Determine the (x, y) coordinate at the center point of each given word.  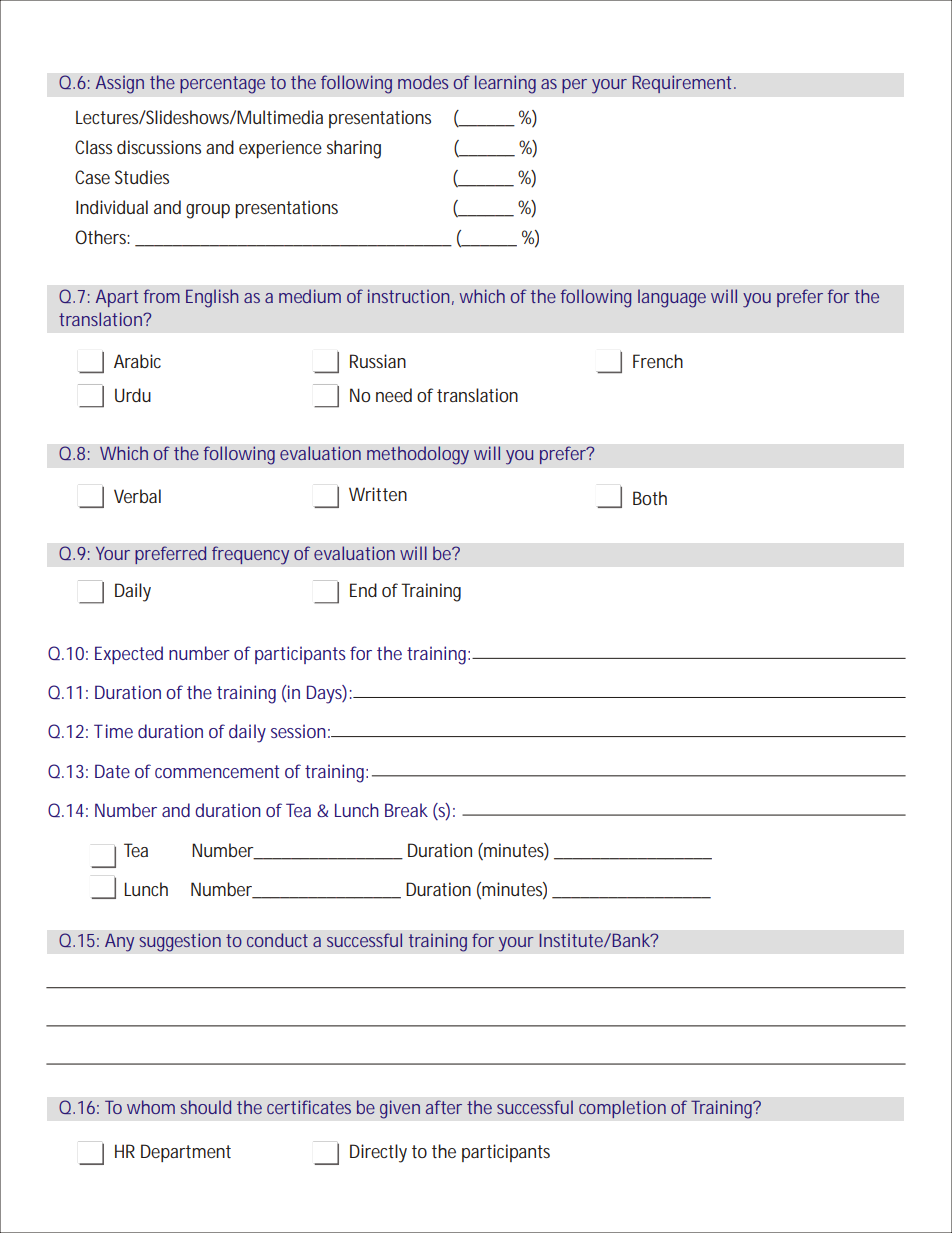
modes (423, 82)
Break (406, 810)
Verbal (137, 496)
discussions (159, 147)
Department (186, 1153)
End (363, 590)
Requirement (682, 84)
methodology (418, 455)
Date (112, 771)
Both (650, 498)
